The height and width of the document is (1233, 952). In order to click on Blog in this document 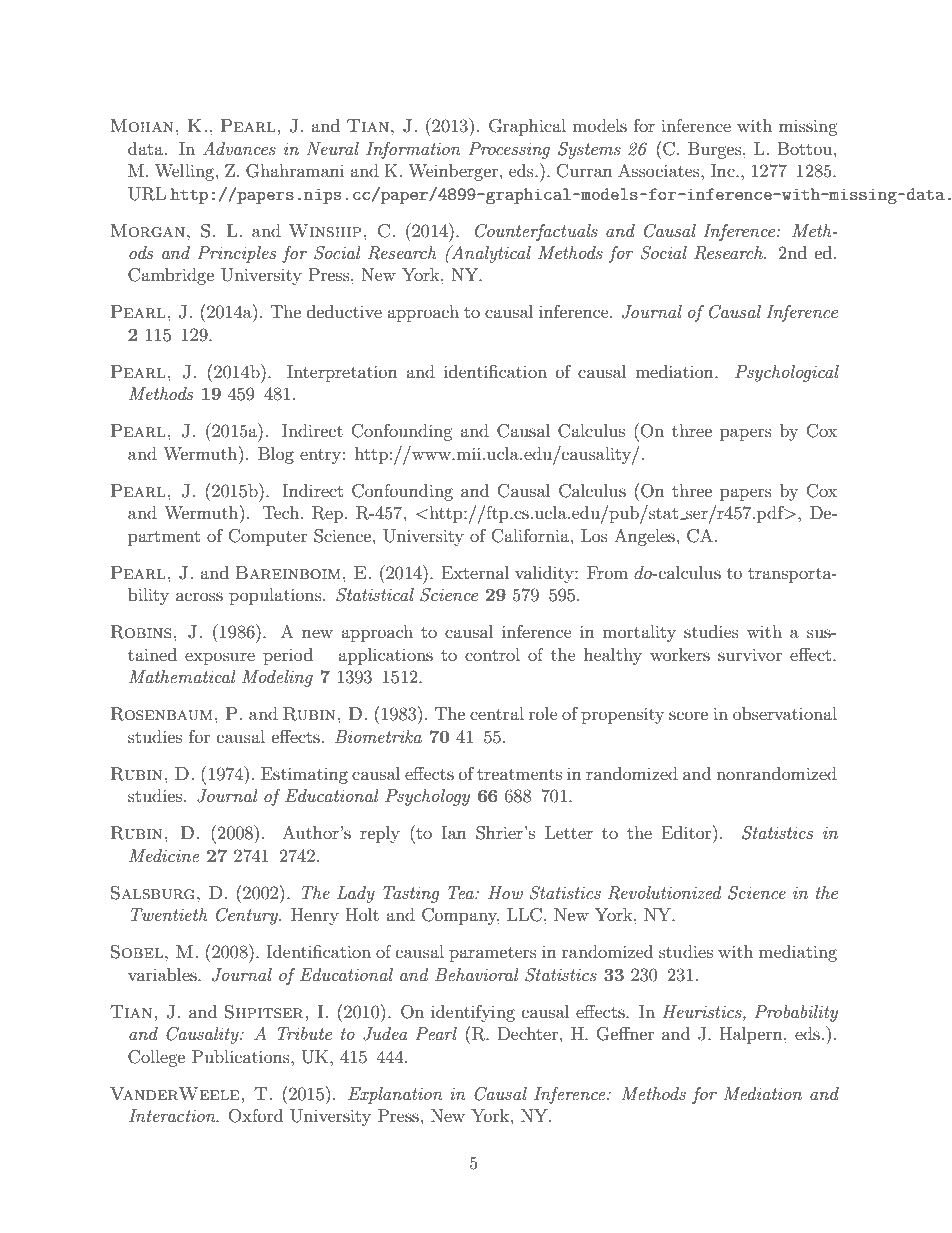, I will do `click(276, 455)`.
